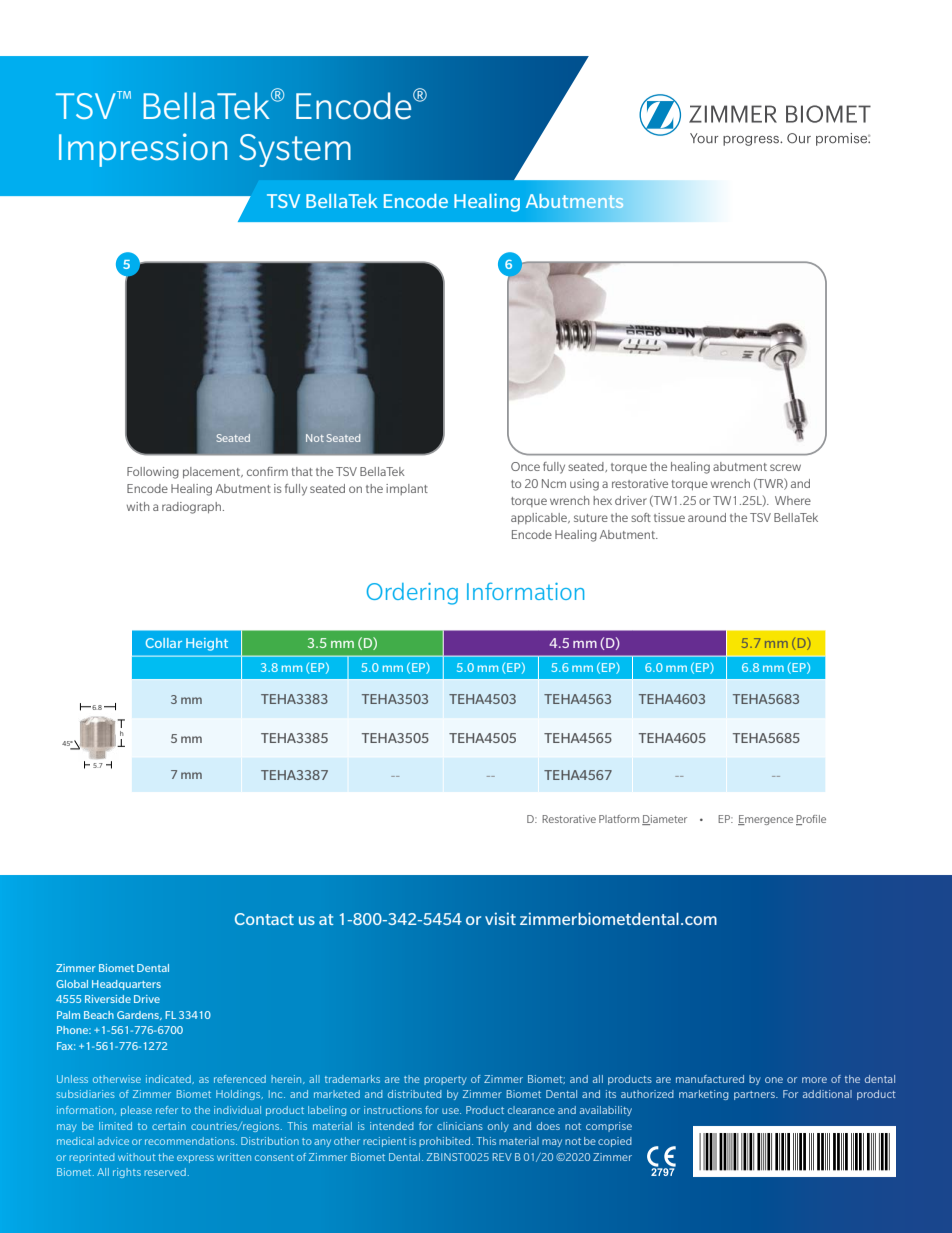 Image resolution: width=952 pixels, height=1233 pixels. Describe the element at coordinates (500, 918) in the screenshot. I see `visit` at that location.
